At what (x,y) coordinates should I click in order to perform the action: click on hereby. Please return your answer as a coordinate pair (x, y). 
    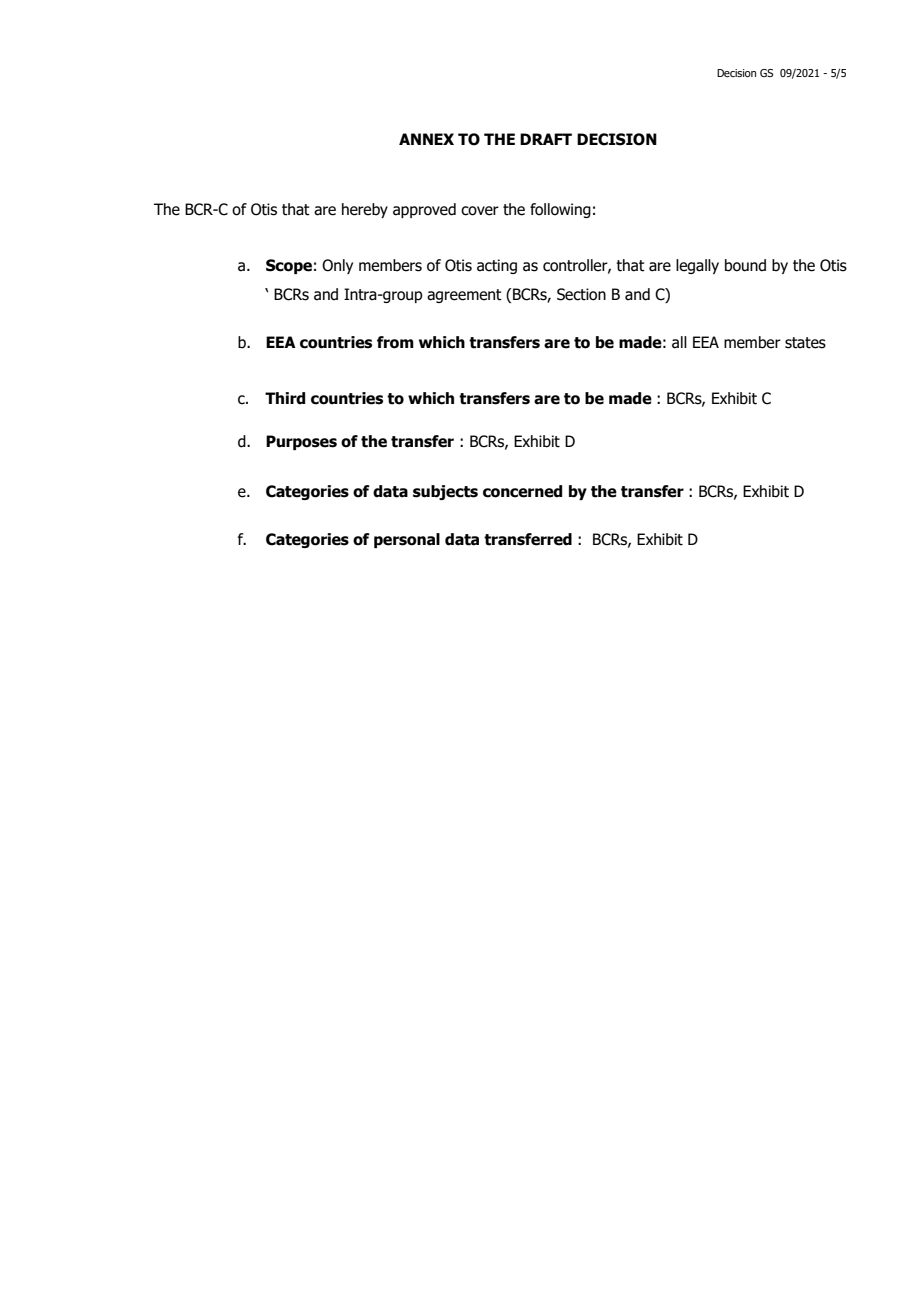
    Looking at the image, I should click on (365, 210).
